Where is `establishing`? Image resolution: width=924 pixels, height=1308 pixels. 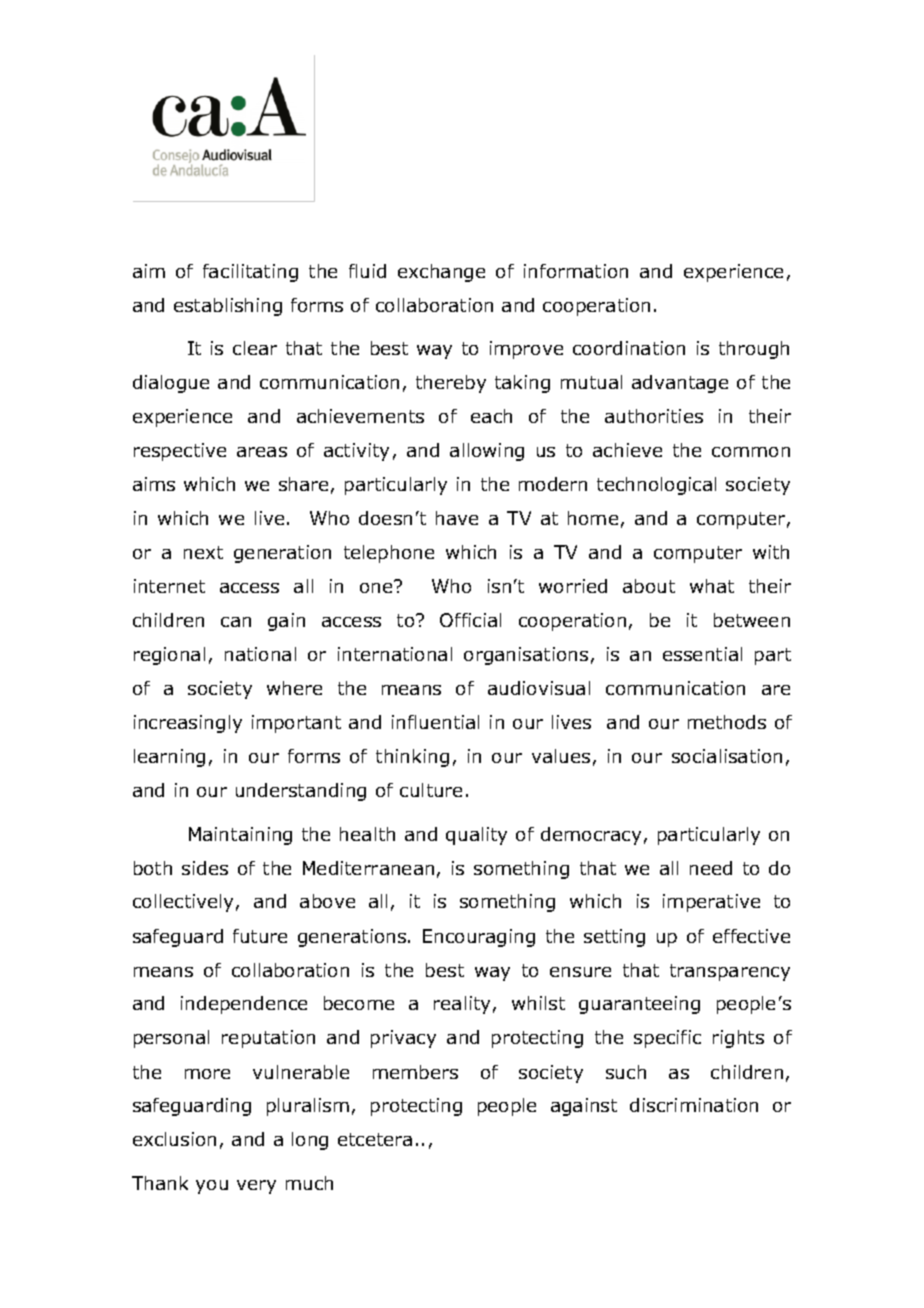
establishing is located at coordinates (228, 307).
